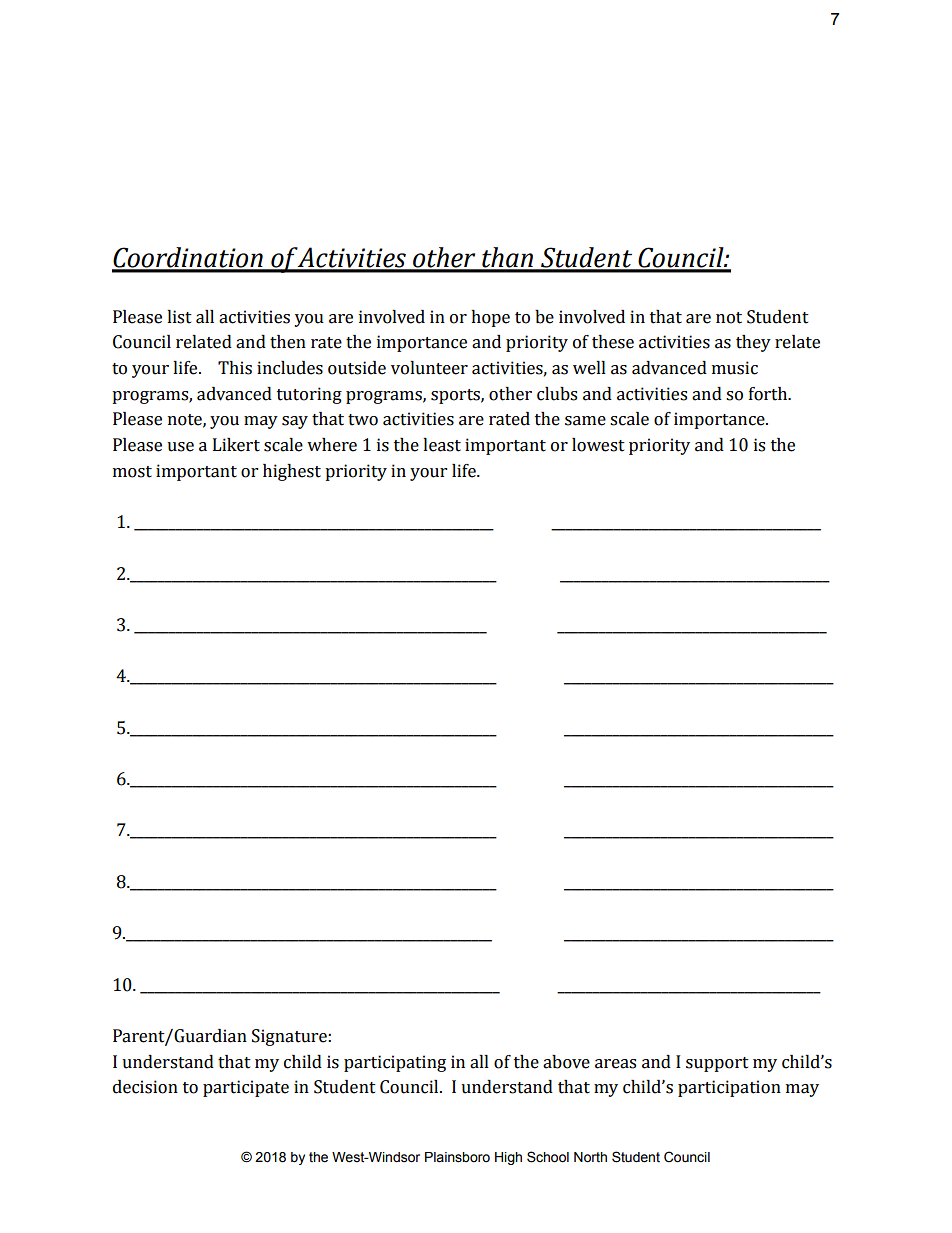  Describe the element at coordinates (235, 368) in the document. I see `This` at that location.
